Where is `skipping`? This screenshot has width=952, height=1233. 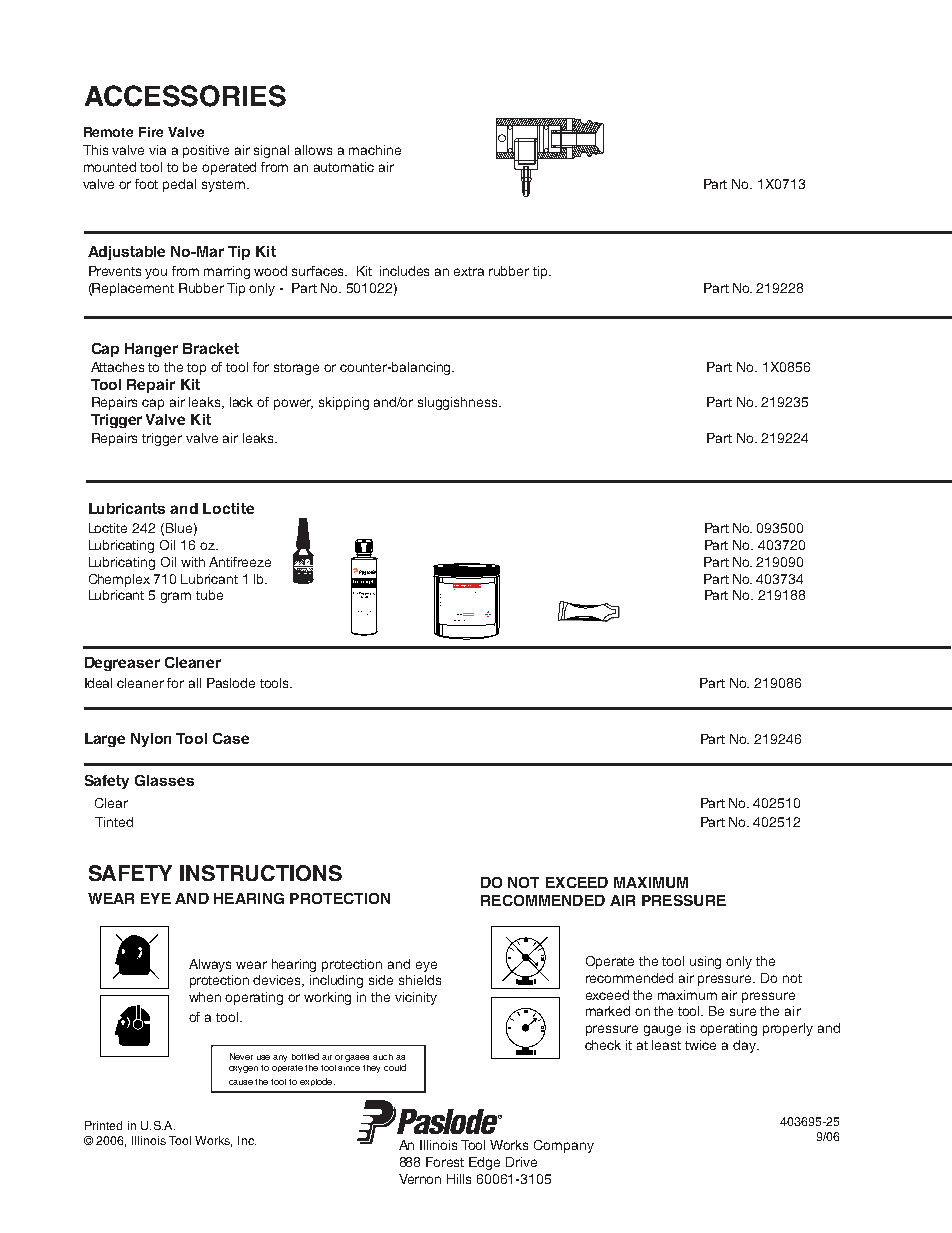
skipping is located at coordinates (344, 403).
